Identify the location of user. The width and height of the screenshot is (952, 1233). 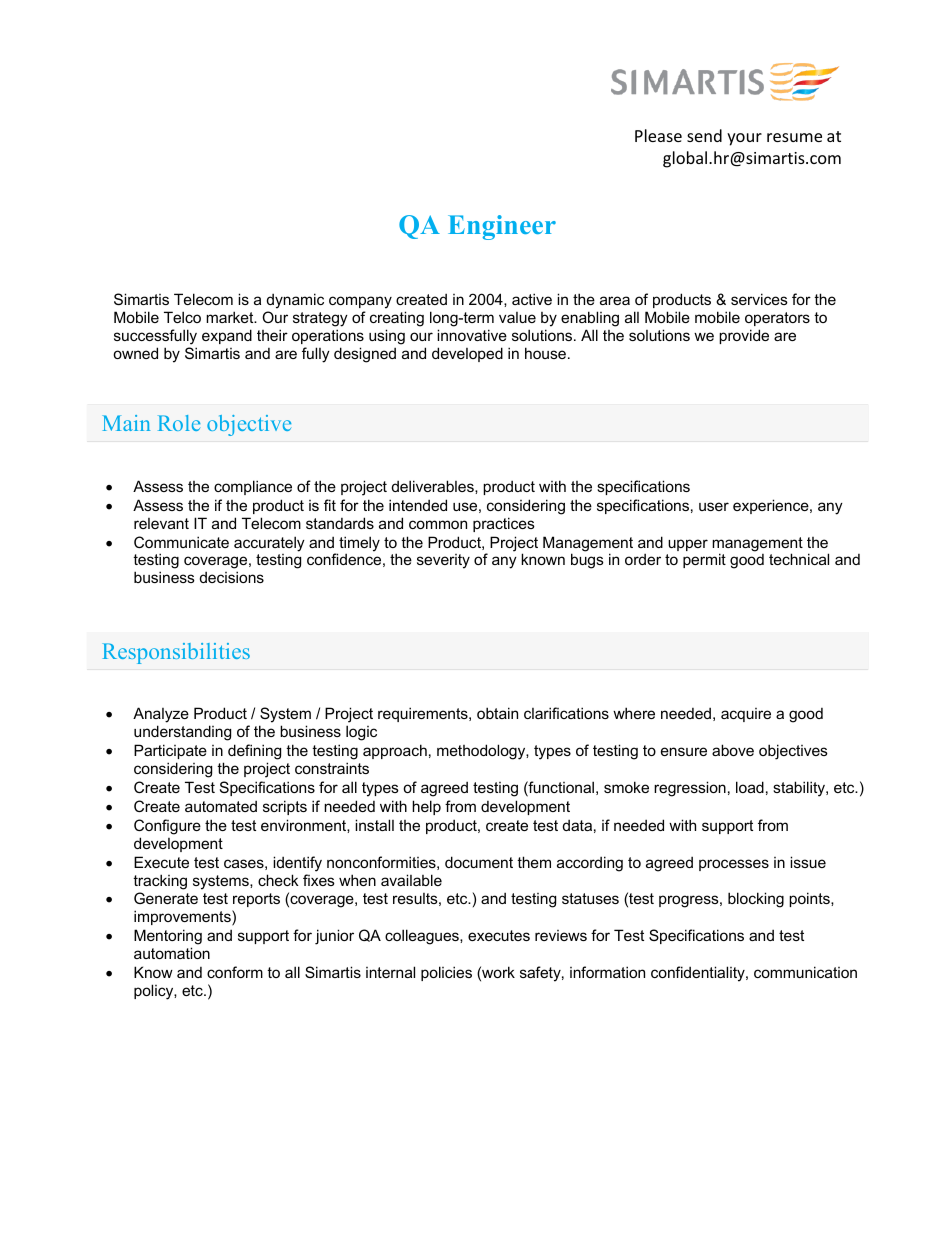
(714, 506).
